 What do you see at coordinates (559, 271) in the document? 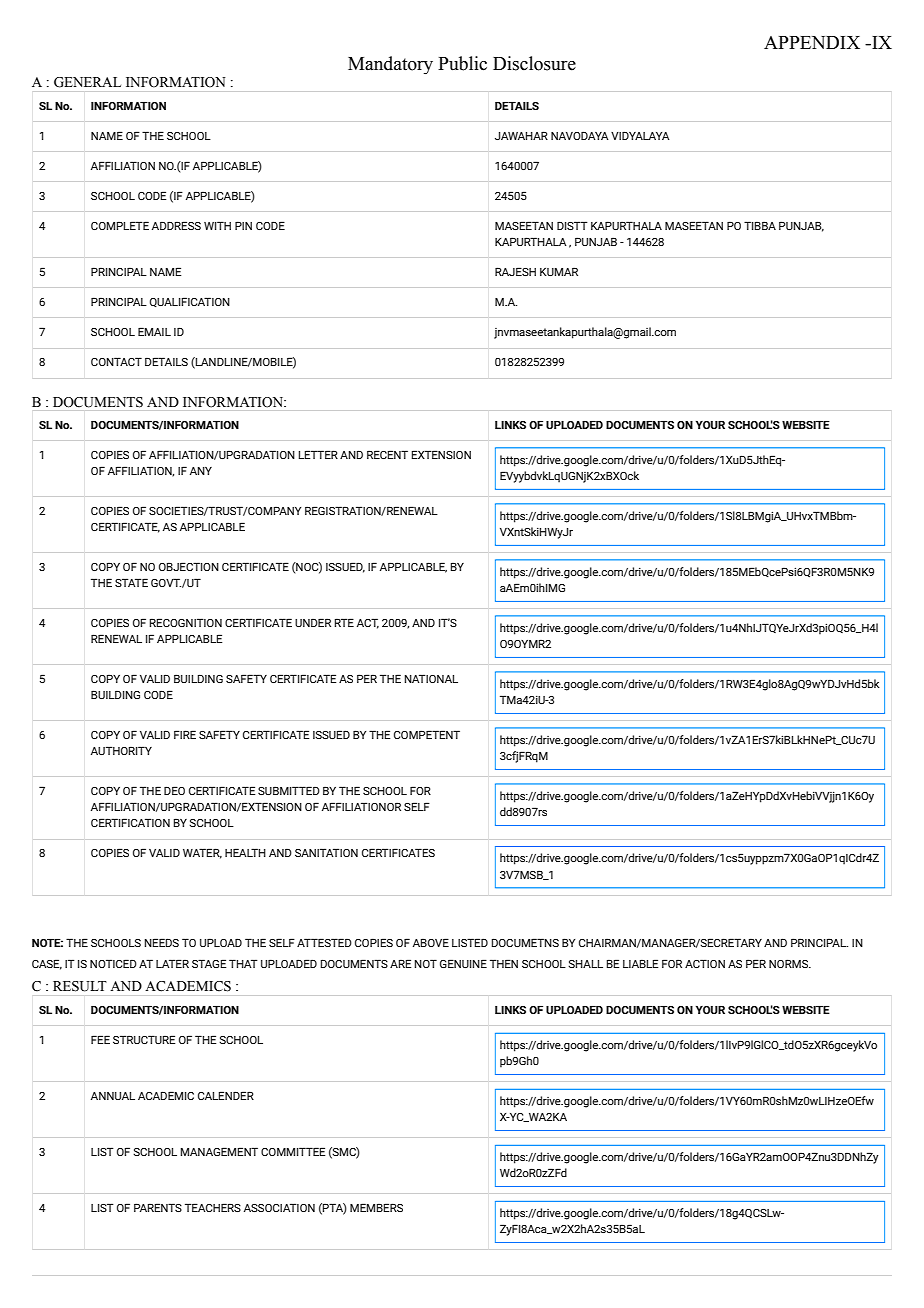
I see `KUMAR` at bounding box center [559, 271].
